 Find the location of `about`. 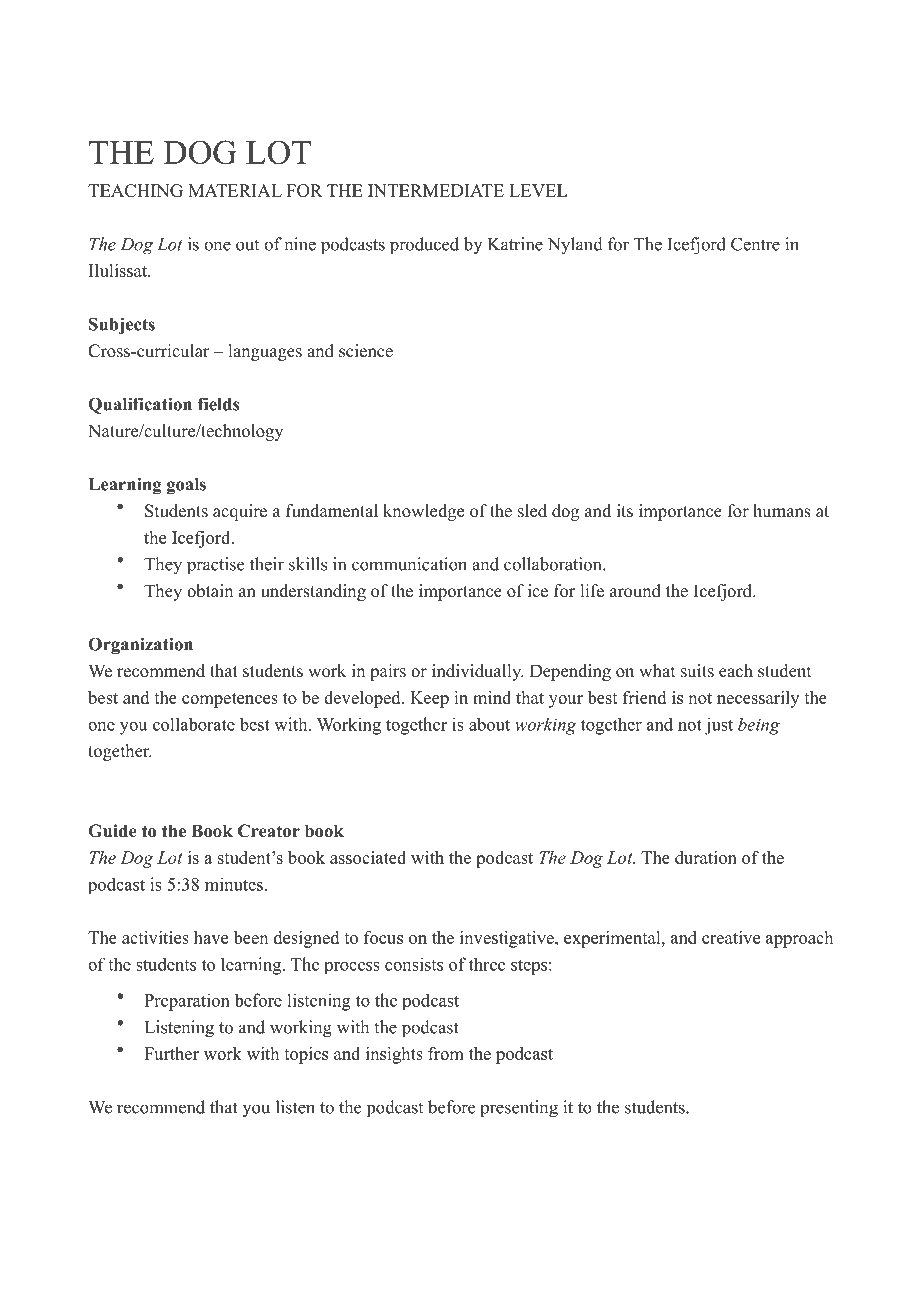

about is located at coordinates (489, 724).
